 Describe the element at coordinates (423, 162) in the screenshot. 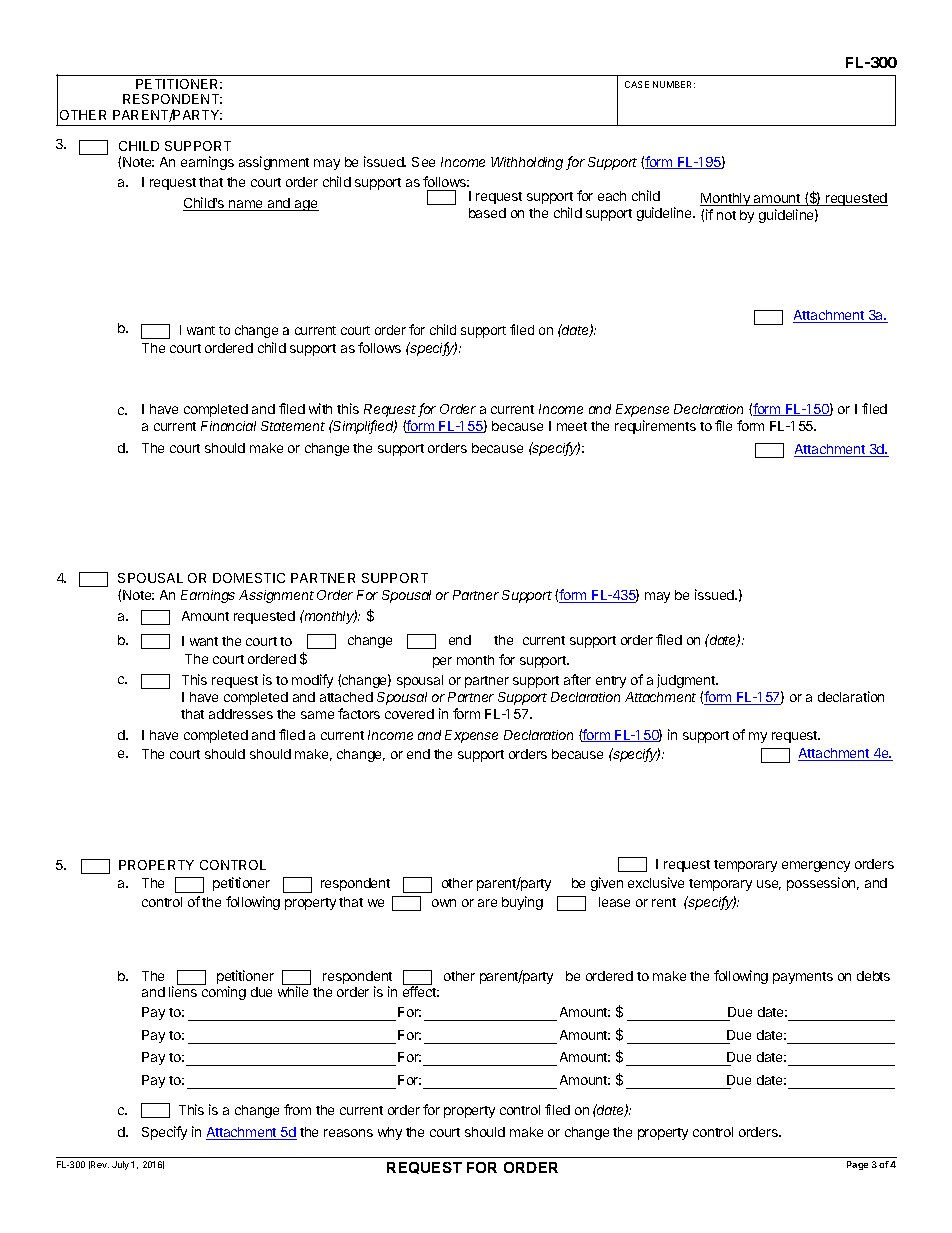

I see `See` at that location.
